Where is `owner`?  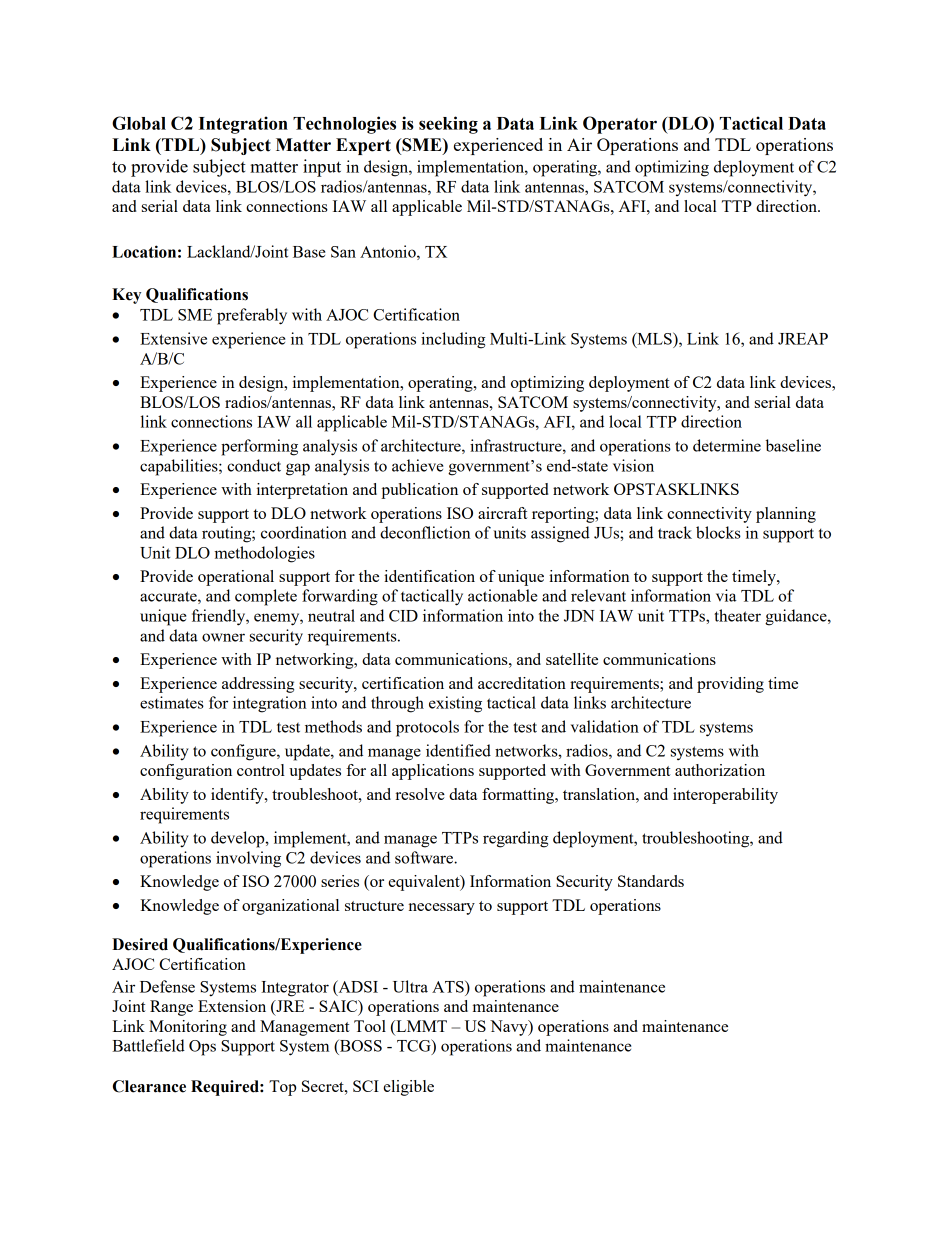
owner is located at coordinates (223, 637).
